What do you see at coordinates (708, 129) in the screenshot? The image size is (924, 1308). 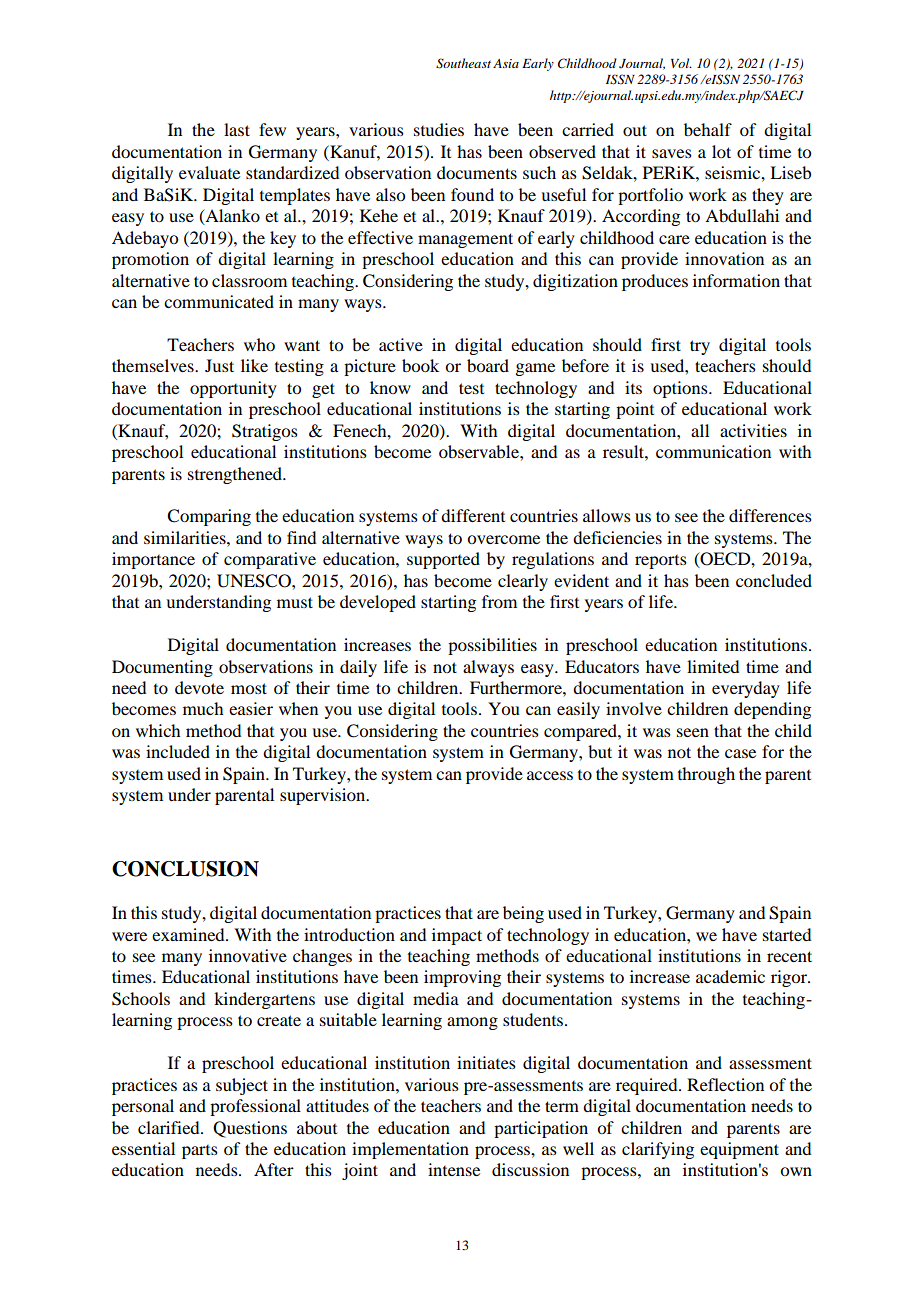 I see `behalf` at bounding box center [708, 129].
